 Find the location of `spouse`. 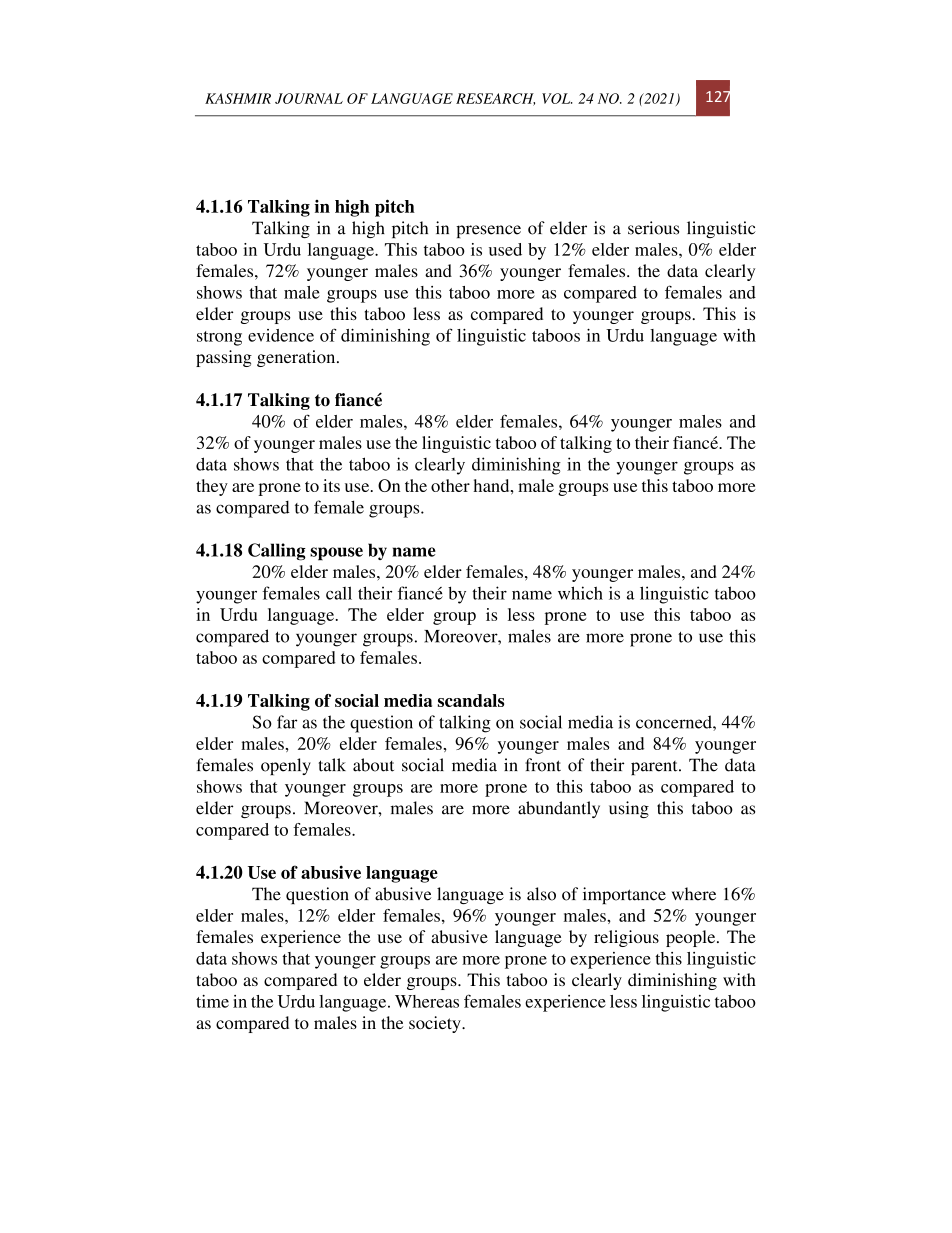

spouse is located at coordinates (336, 554).
